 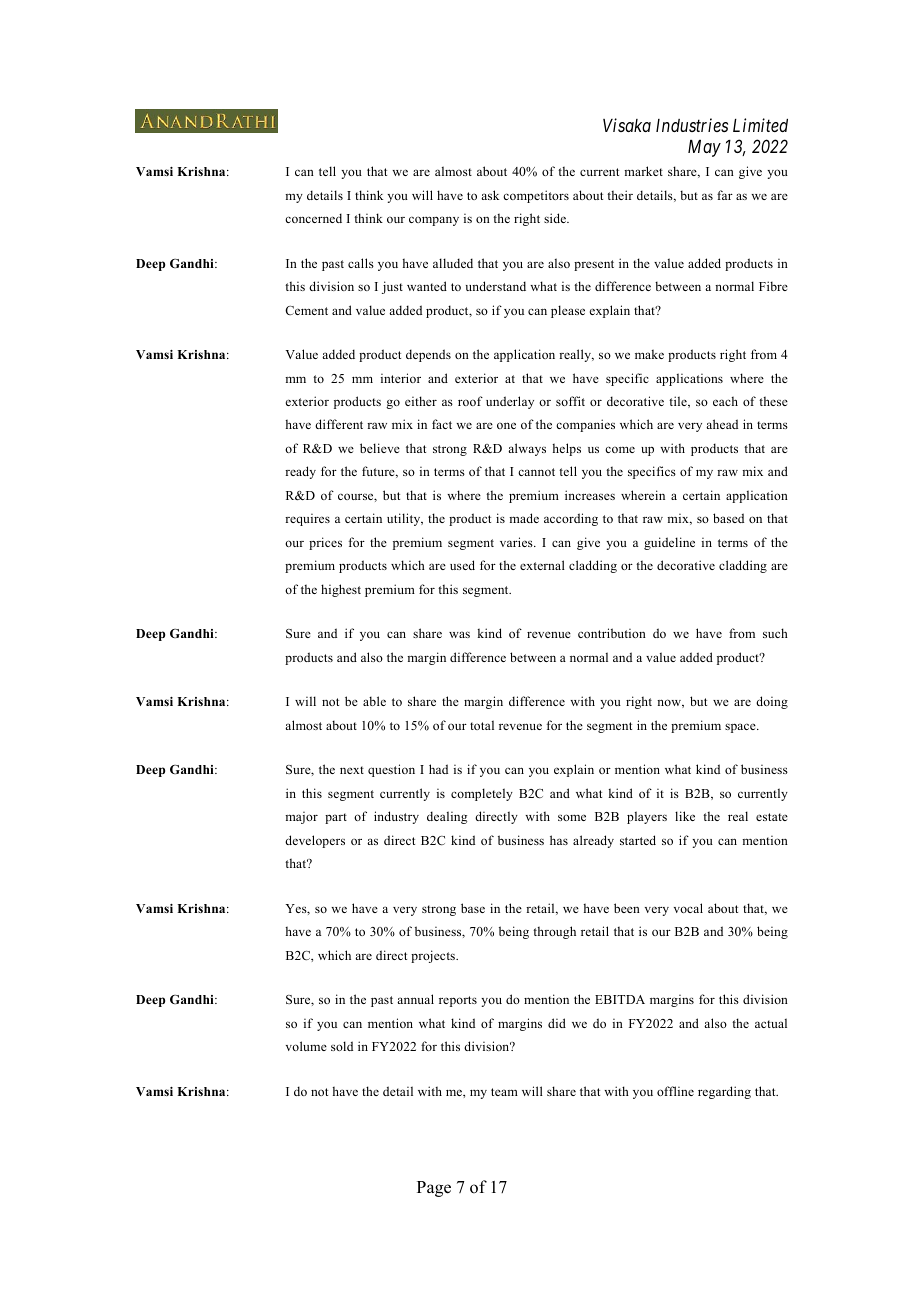 What do you see at coordinates (380, 448) in the page?
I see `believe` at bounding box center [380, 448].
